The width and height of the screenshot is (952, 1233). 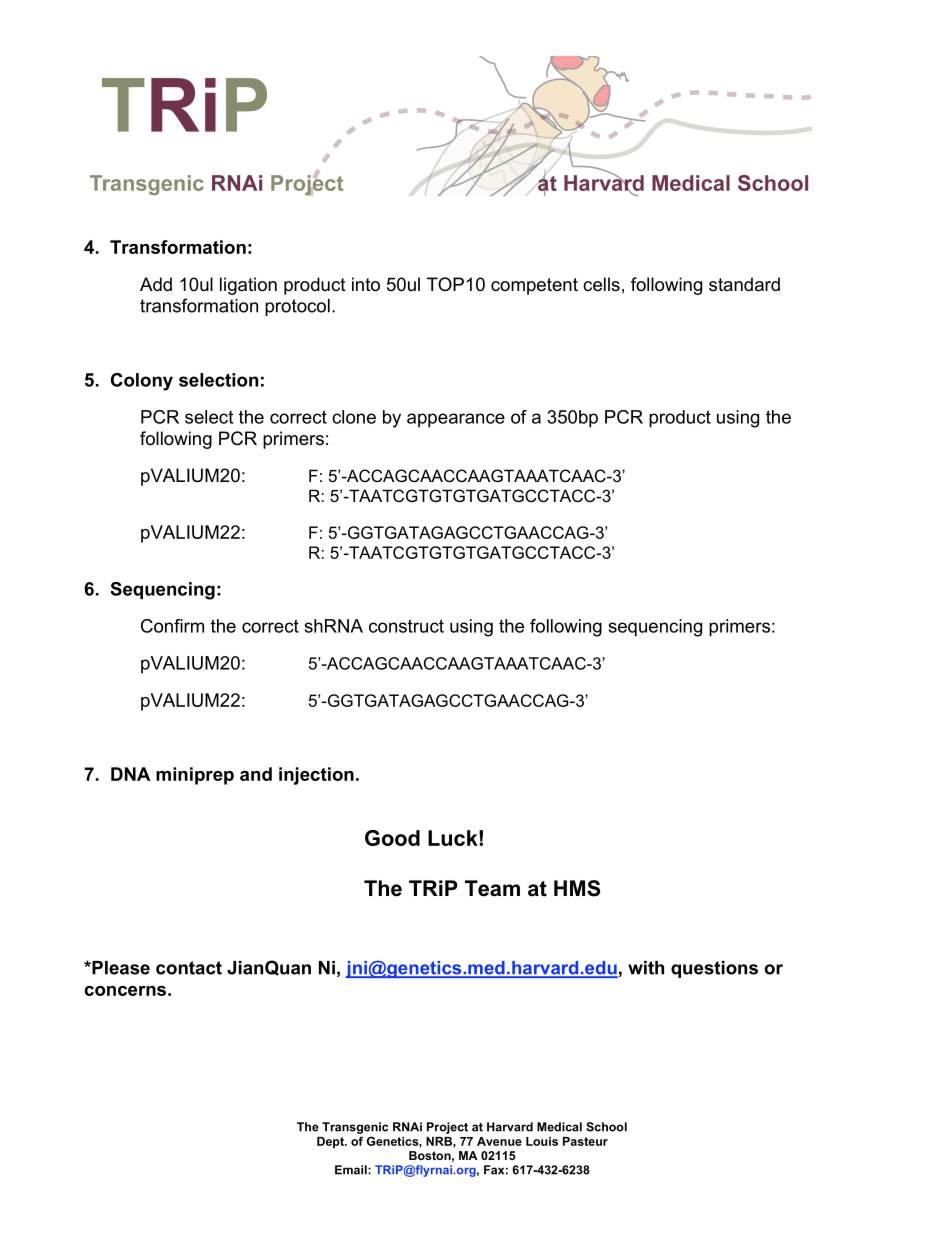 I want to click on into, so click(x=366, y=284).
